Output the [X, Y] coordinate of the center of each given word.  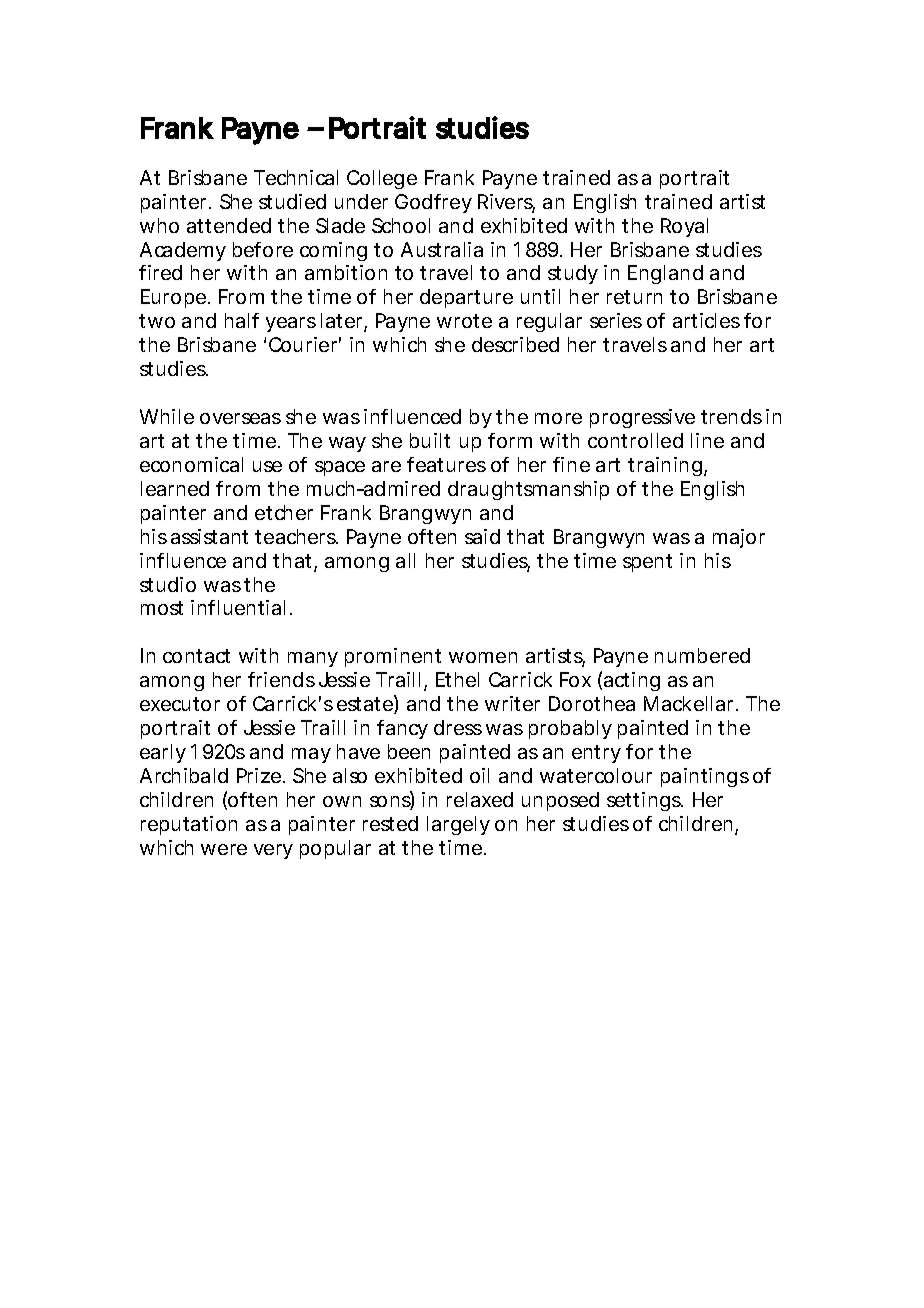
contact [196, 656]
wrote [464, 321]
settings [645, 801]
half [242, 320]
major [739, 538]
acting [632, 681]
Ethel [457, 679]
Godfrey [433, 203]
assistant [209, 536]
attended [229, 225]
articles [706, 320]
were [224, 849]
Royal [684, 227]
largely [458, 825]
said [482, 536]
